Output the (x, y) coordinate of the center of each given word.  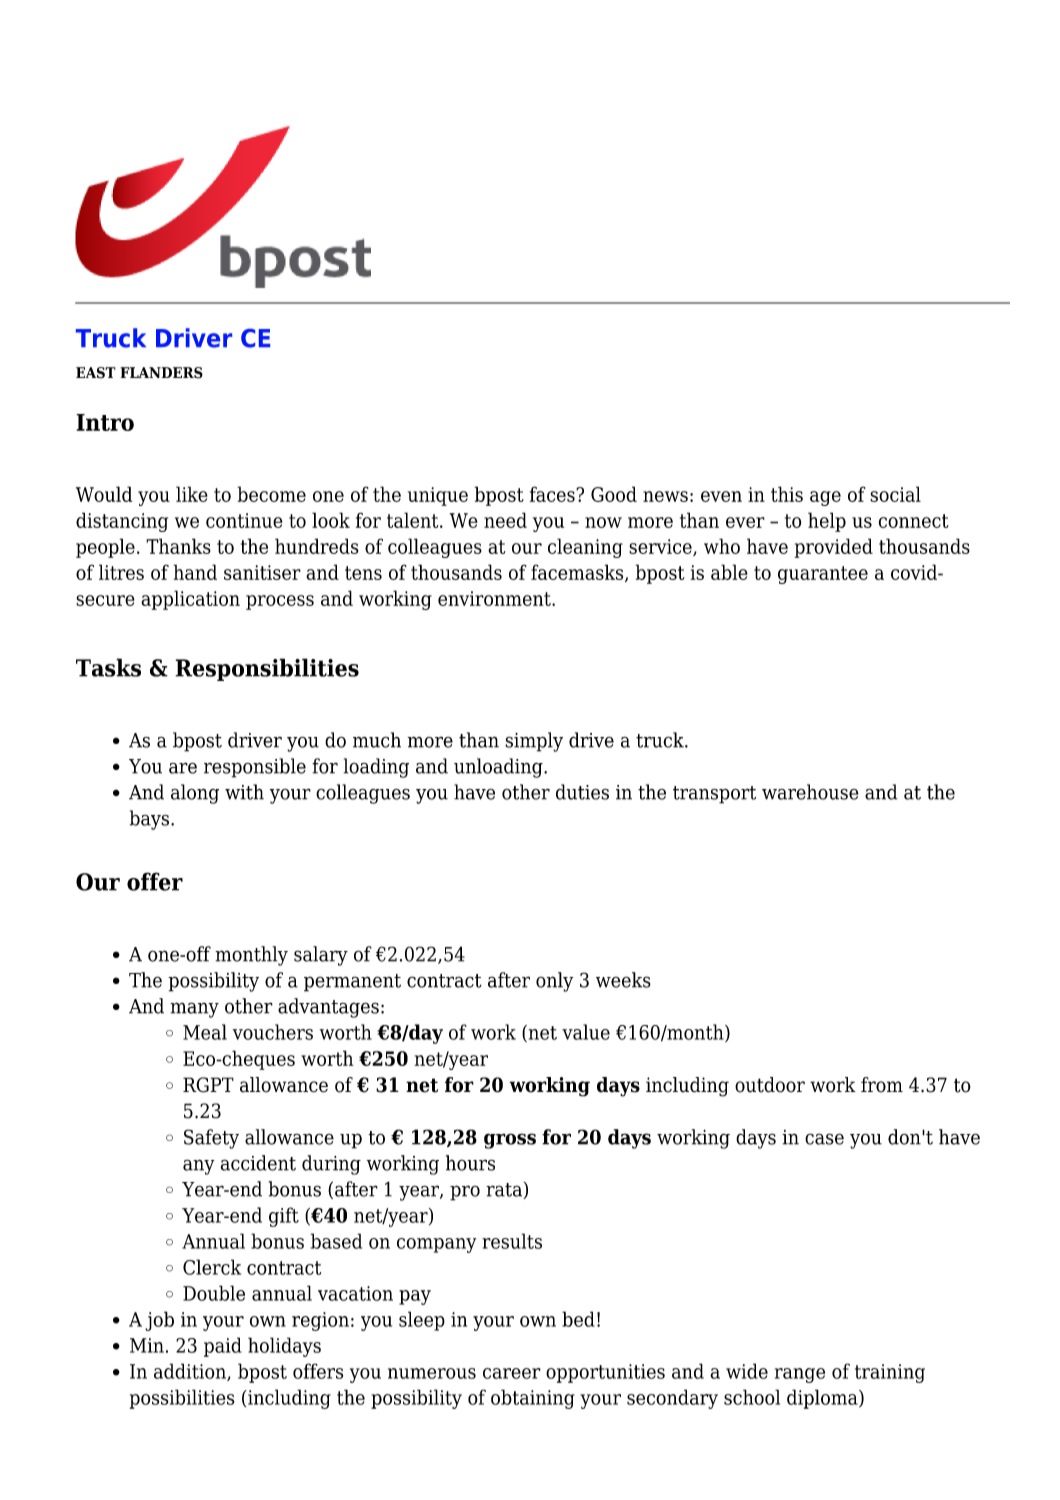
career (512, 1373)
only (554, 982)
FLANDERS (162, 373)
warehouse (810, 792)
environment (495, 598)
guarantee (823, 575)
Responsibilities (267, 669)
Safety (211, 1139)
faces (553, 494)
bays (149, 820)
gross (510, 1141)
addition (191, 1372)
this (787, 494)
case (824, 1139)
